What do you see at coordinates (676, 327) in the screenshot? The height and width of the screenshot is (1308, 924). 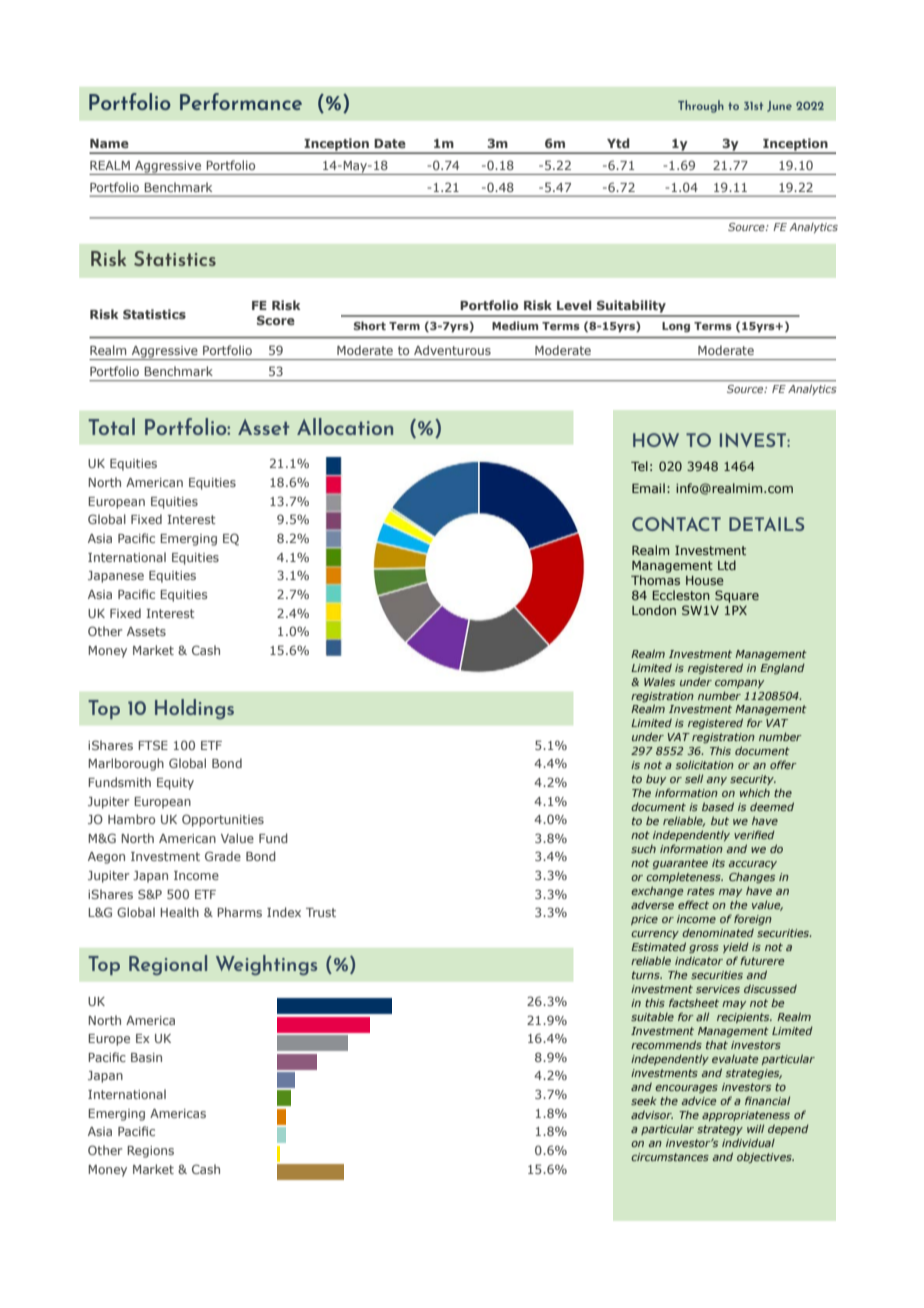 I see `Long` at bounding box center [676, 327].
